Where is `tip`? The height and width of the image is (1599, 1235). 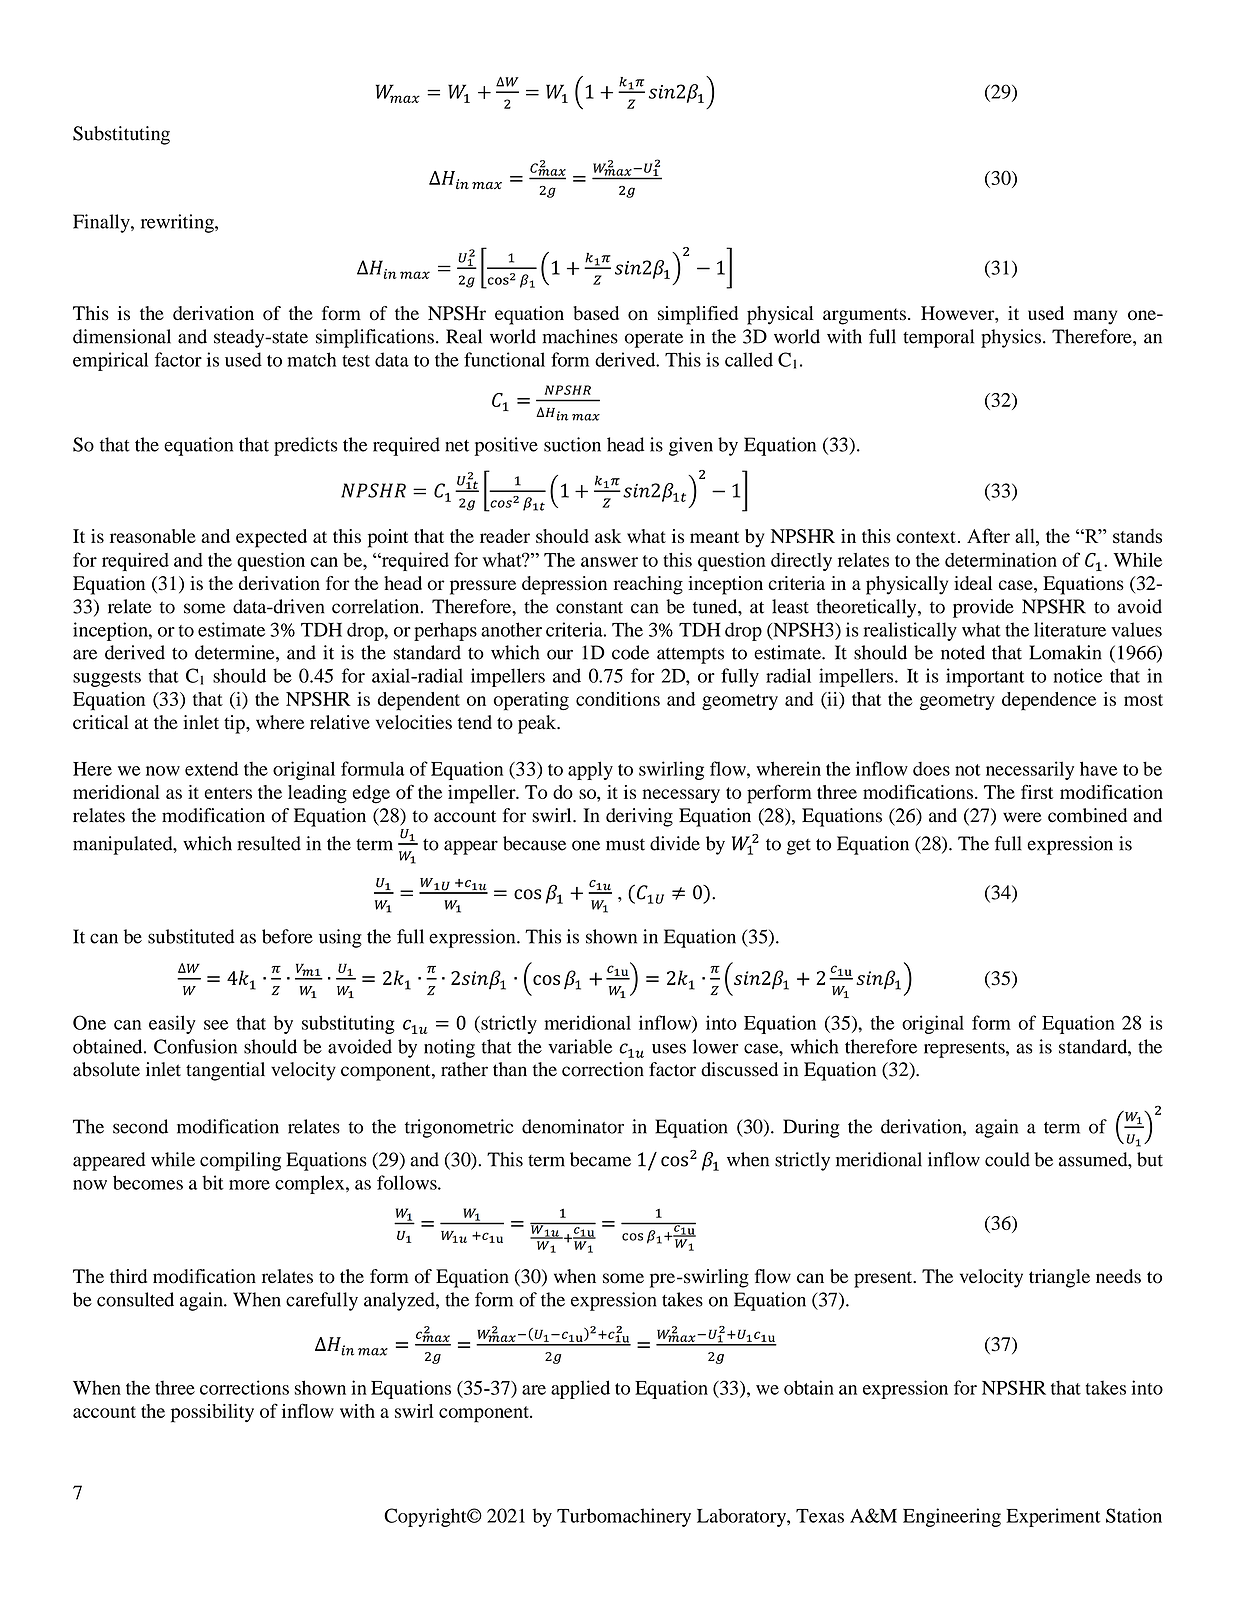
tip is located at coordinates (235, 724).
